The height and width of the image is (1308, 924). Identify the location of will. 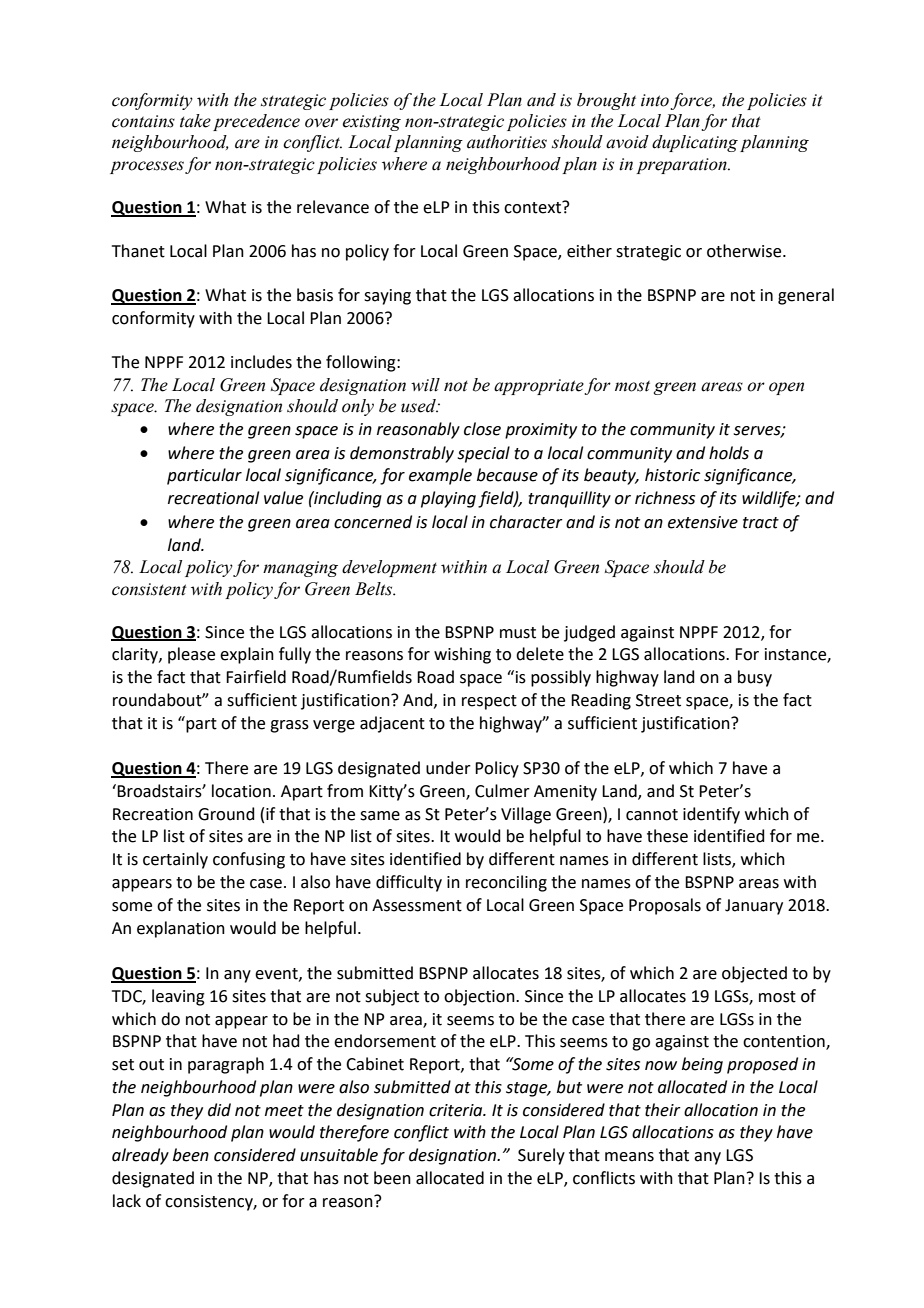
(425, 385).
